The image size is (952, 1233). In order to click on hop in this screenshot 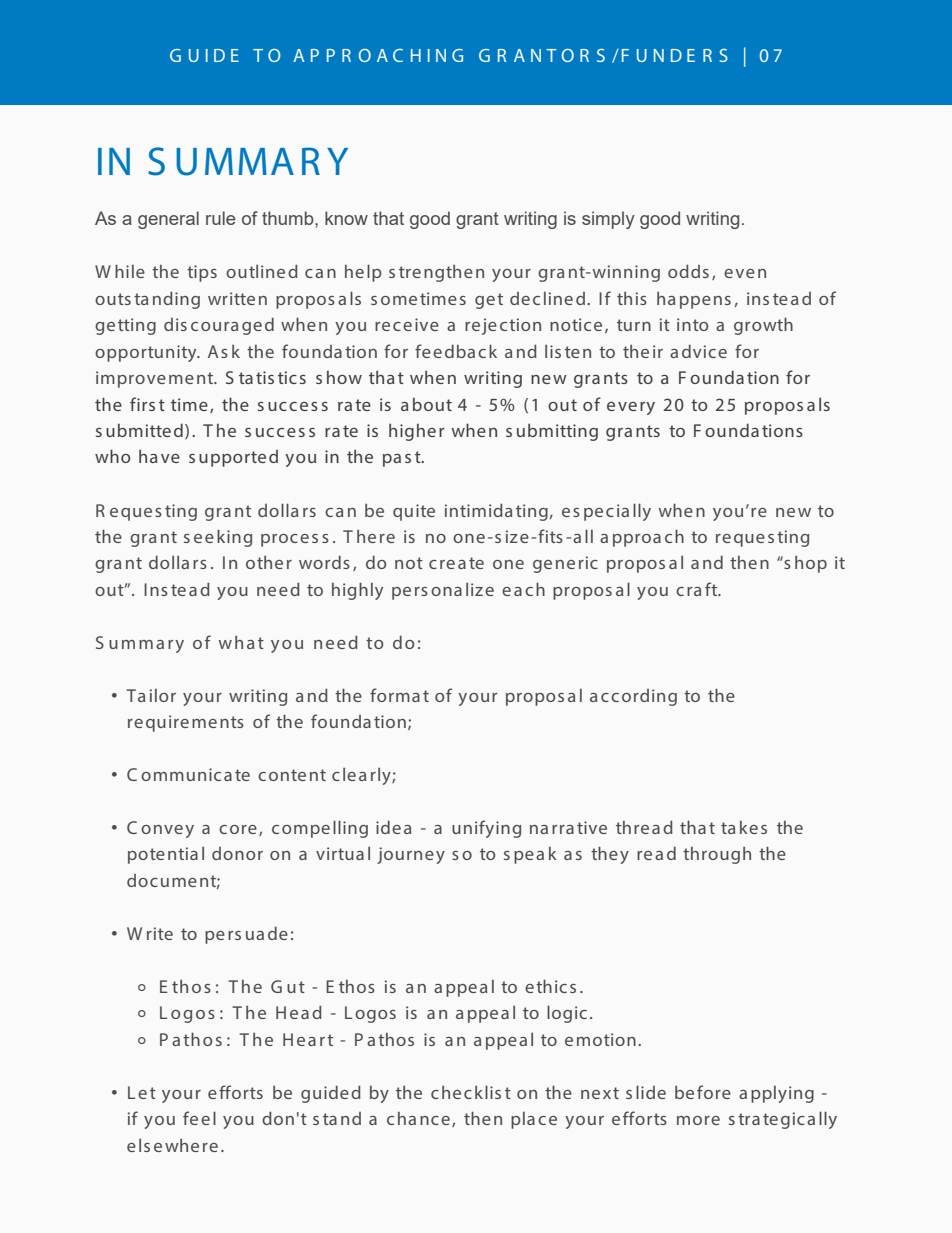, I will do `click(811, 564)`.
